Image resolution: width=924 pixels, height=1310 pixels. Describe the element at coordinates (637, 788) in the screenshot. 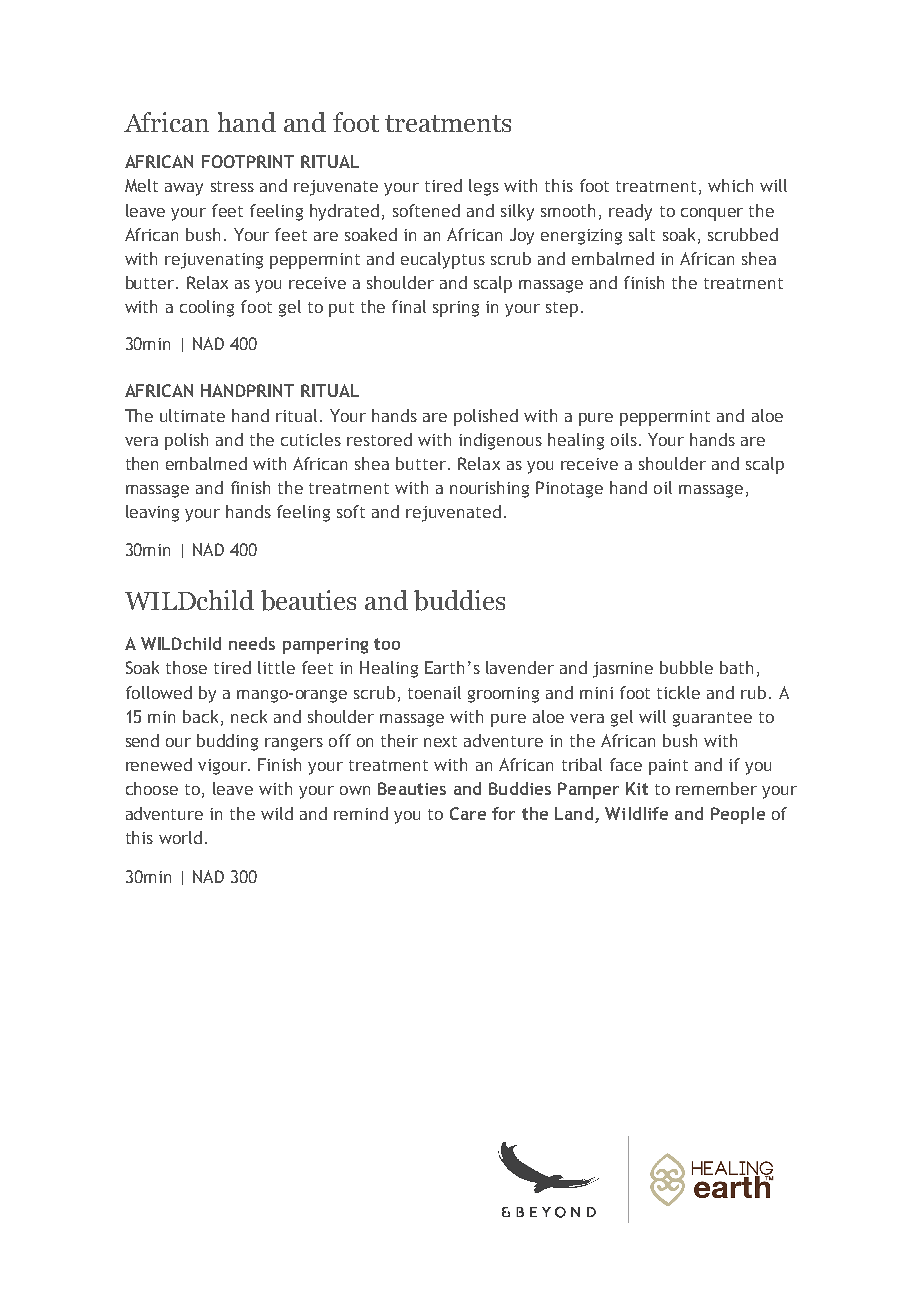

I see `Kit` at that location.
